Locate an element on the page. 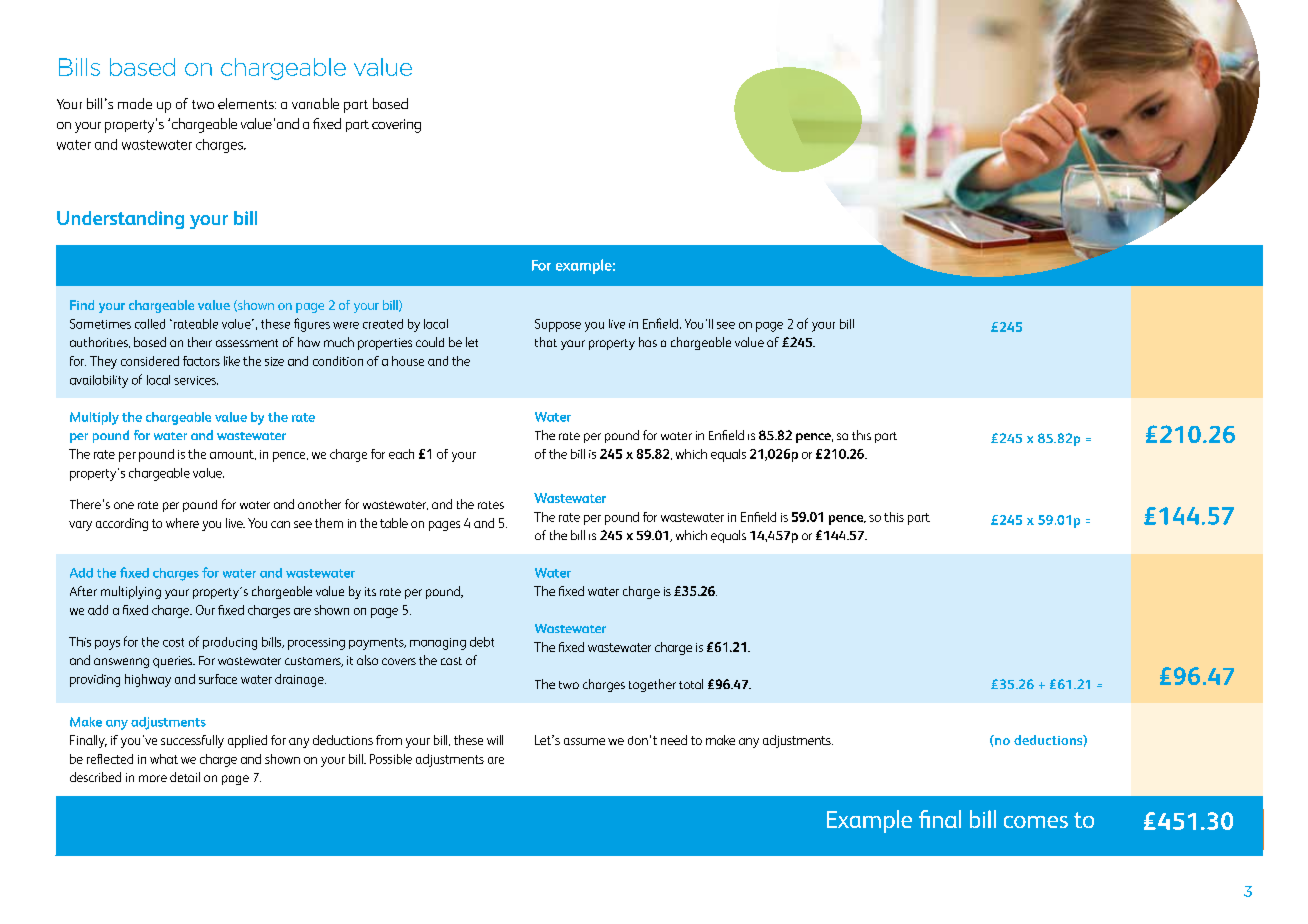 This page has width=1308, height=924. assume is located at coordinates (584, 741).
